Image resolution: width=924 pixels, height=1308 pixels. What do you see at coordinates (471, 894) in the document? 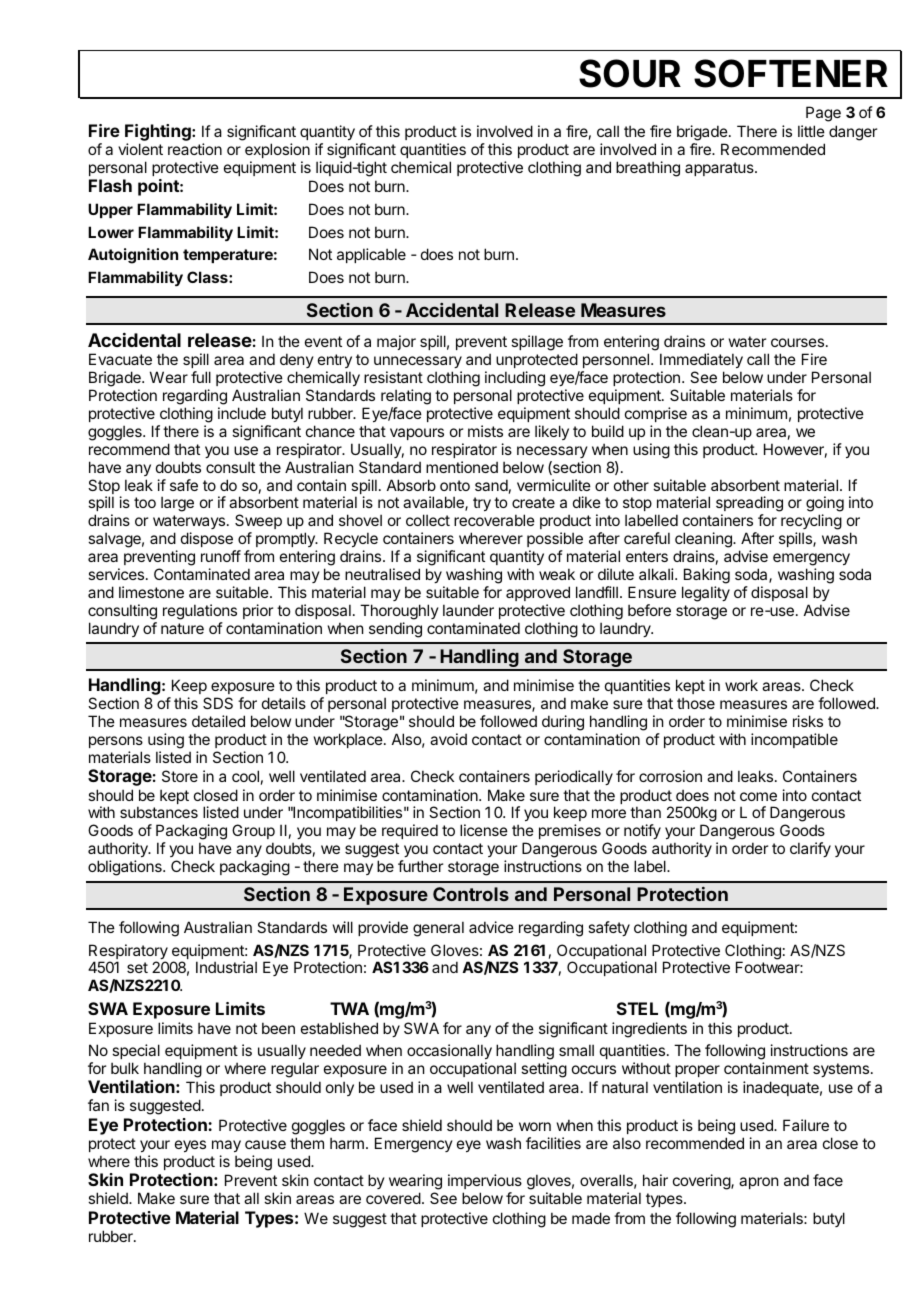
I see `Controls` at bounding box center [471, 894].
